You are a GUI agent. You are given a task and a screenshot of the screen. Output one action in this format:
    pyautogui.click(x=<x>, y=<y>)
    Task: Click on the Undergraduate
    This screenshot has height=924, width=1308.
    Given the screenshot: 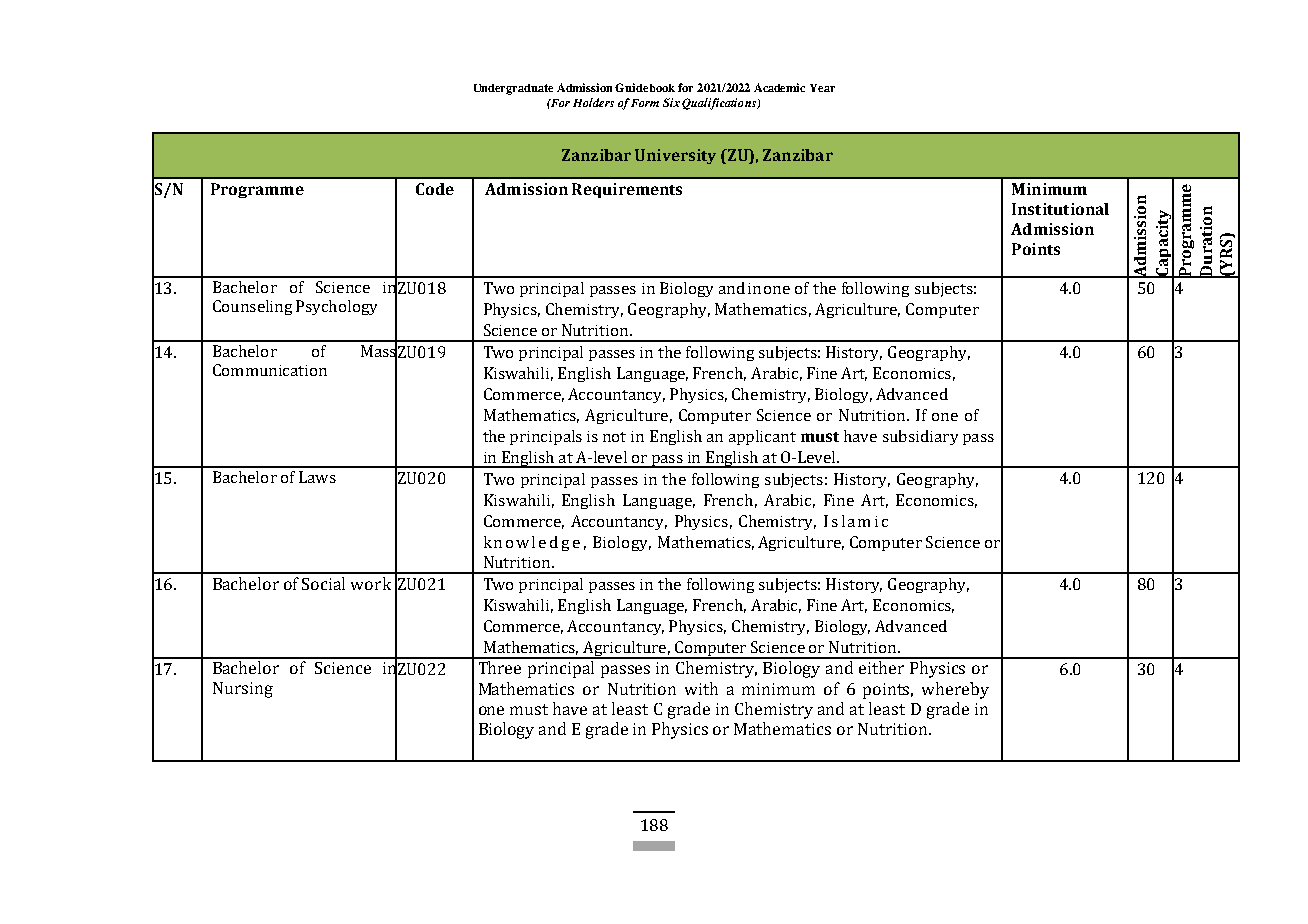 What is the action you would take?
    pyautogui.click(x=513, y=89)
